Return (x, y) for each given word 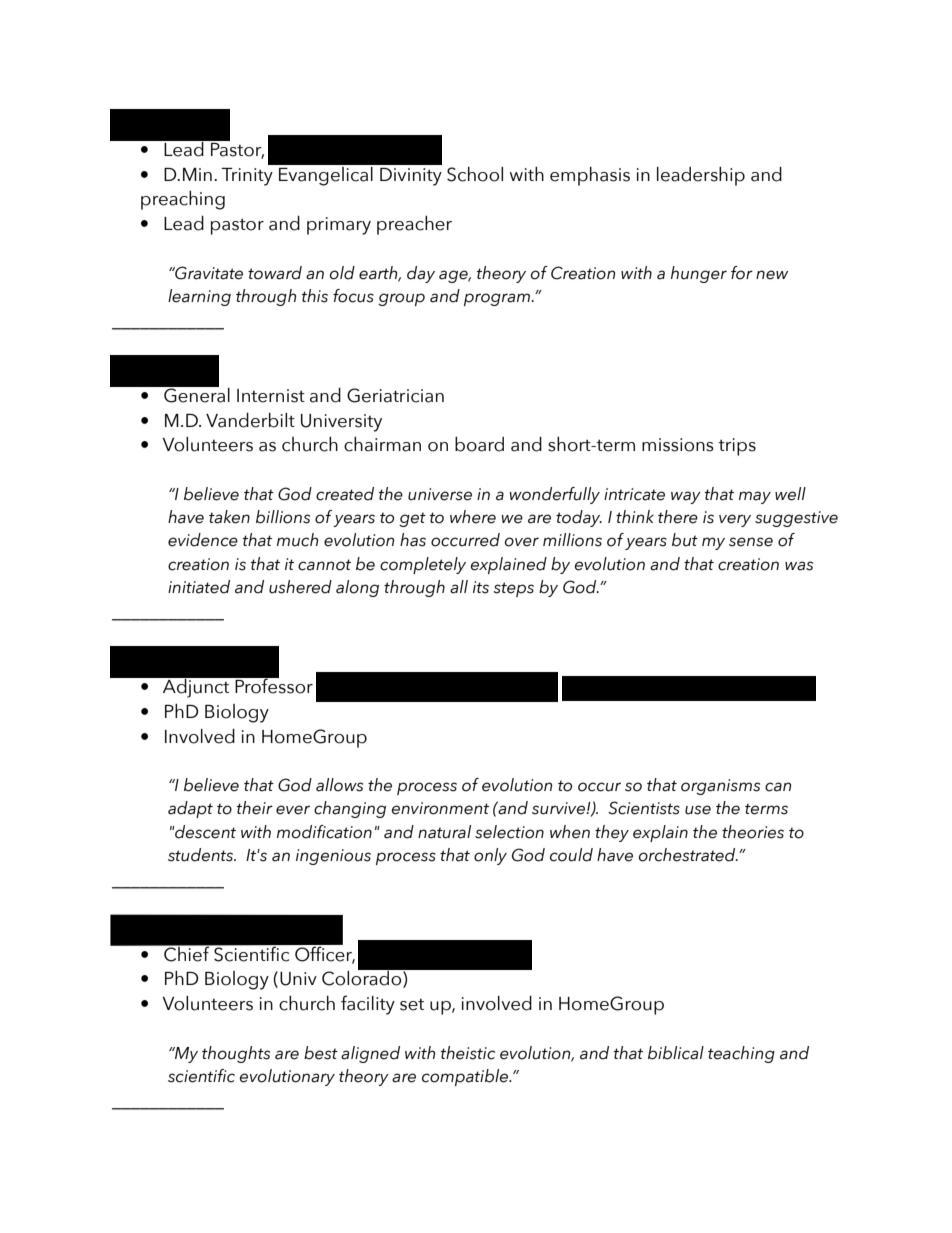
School (475, 174)
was (799, 566)
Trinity (247, 177)
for (742, 273)
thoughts (236, 1054)
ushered (300, 587)
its (481, 587)
